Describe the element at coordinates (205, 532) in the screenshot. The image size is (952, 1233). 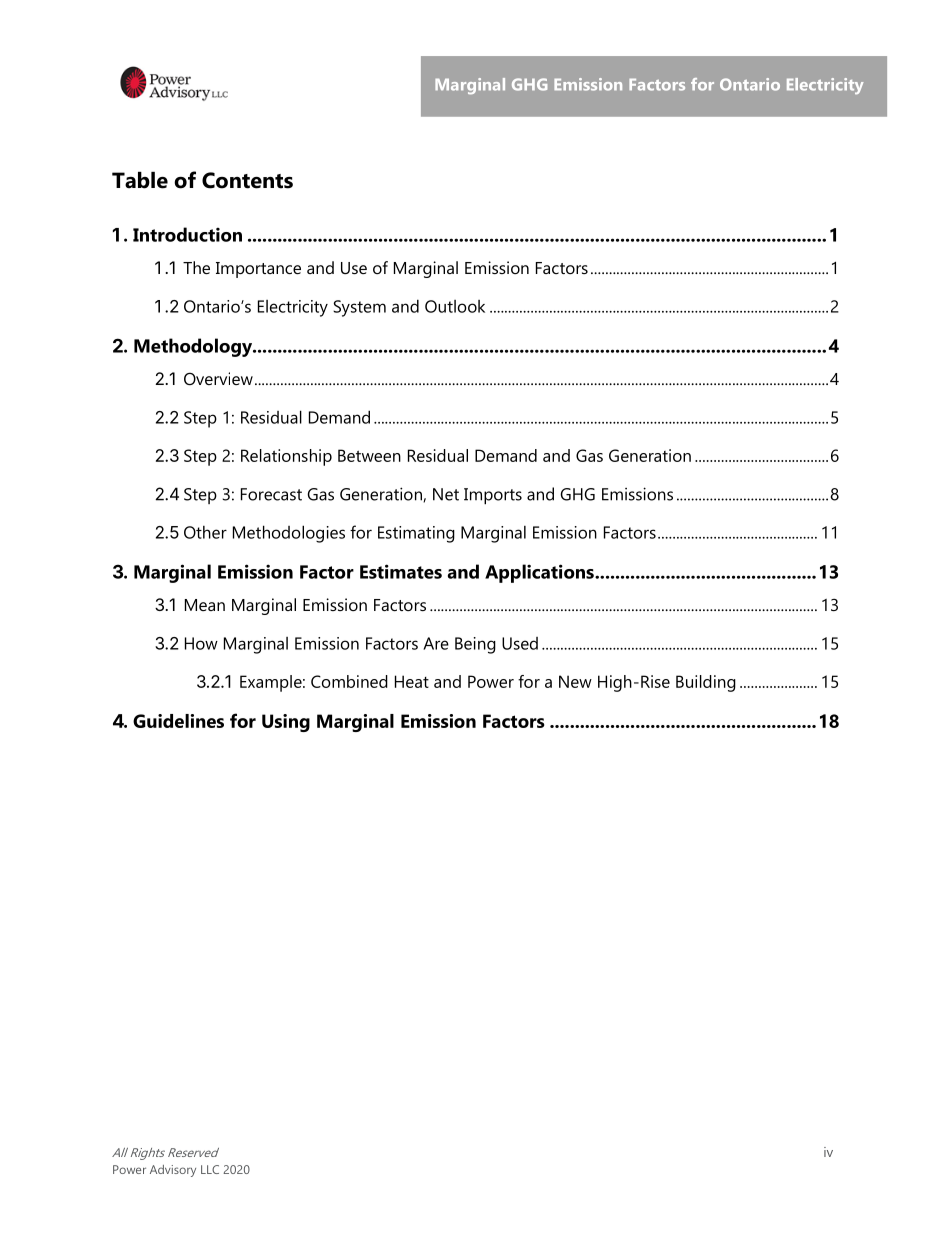
I see `Other` at that location.
